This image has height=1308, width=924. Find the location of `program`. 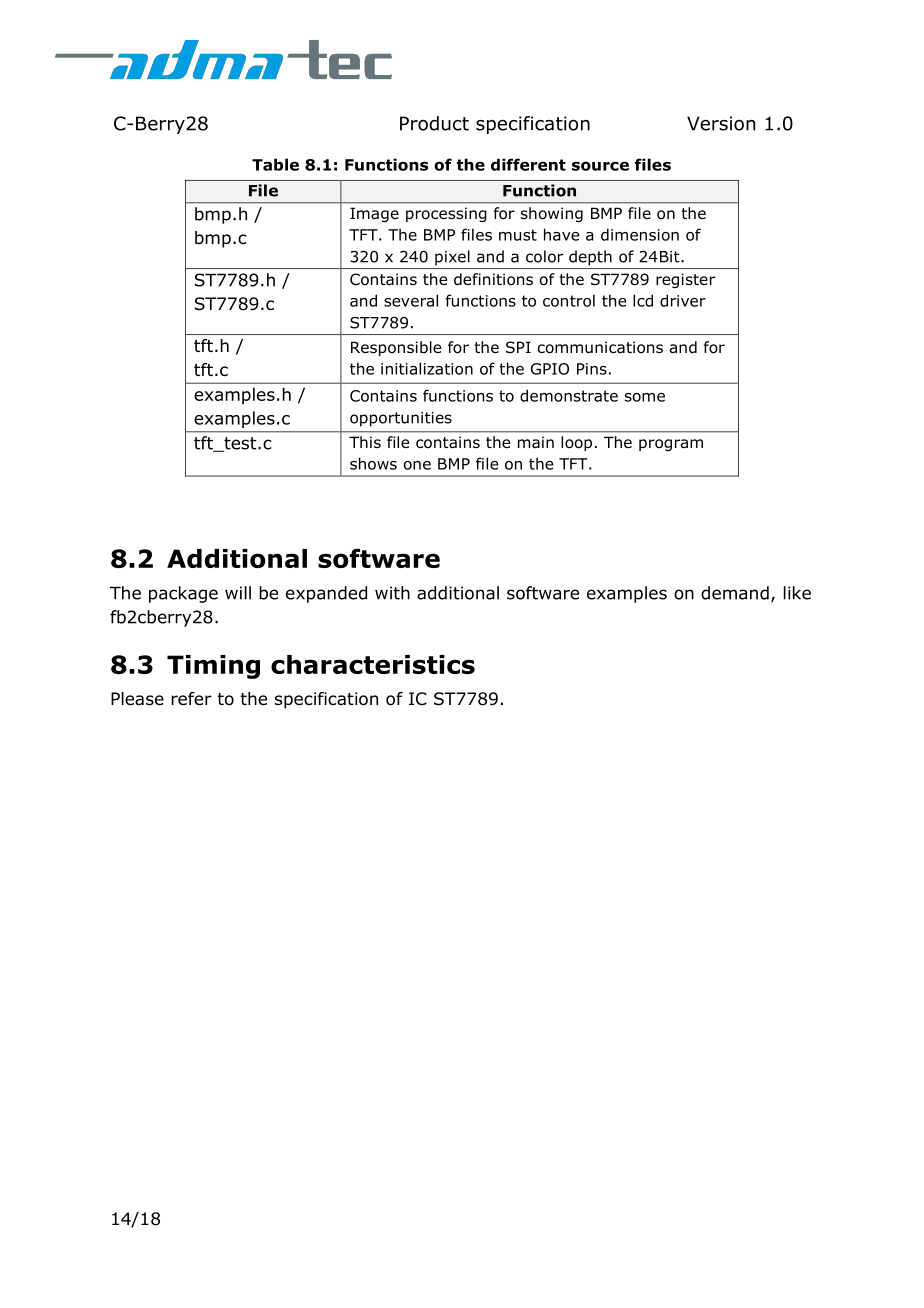

program is located at coordinates (671, 445).
